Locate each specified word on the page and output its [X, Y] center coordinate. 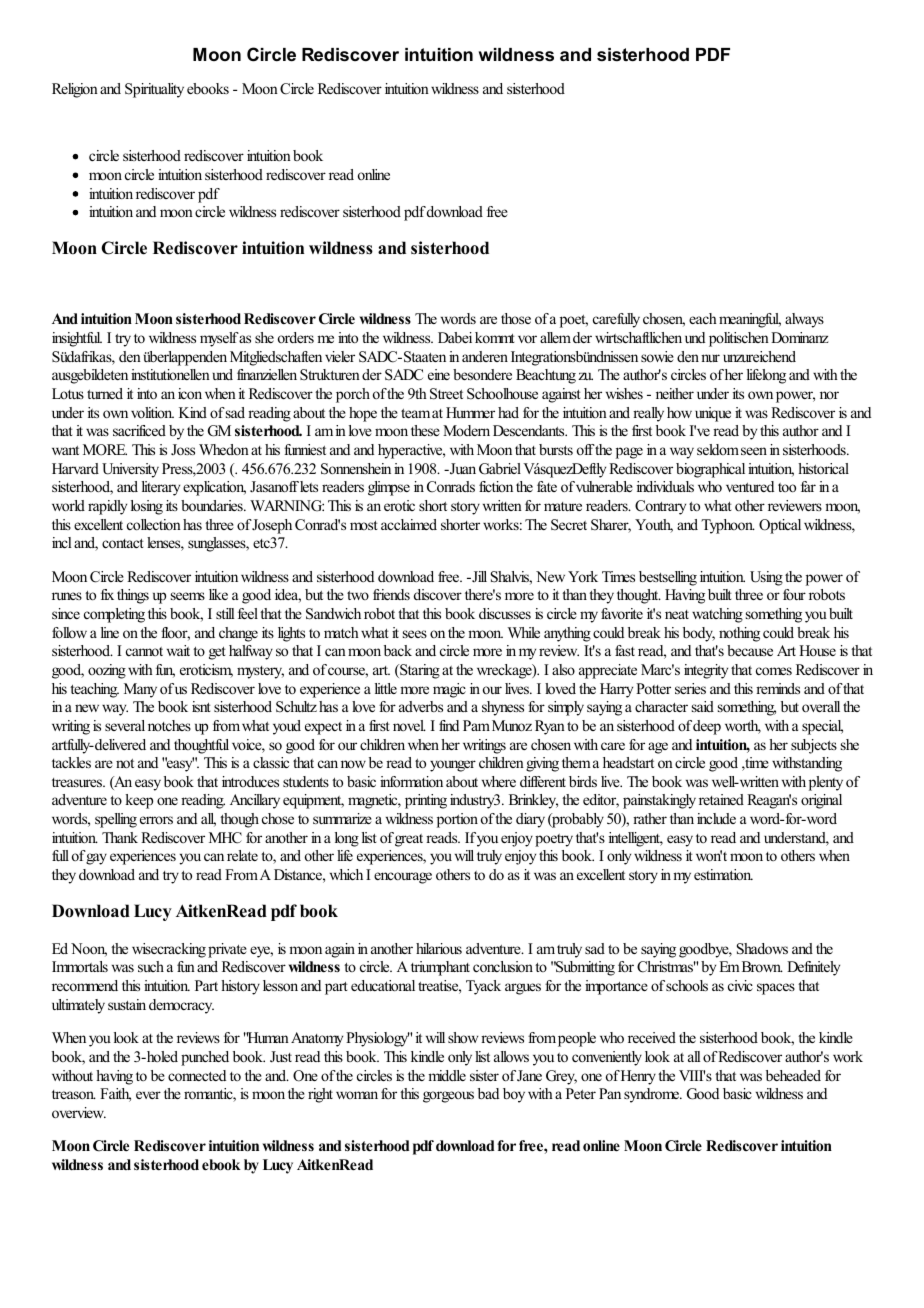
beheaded [793, 1075]
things [133, 596]
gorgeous [448, 1097]
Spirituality [154, 90]
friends [391, 594]
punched [205, 1058]
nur [710, 358]
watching [717, 615]
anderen [485, 356]
